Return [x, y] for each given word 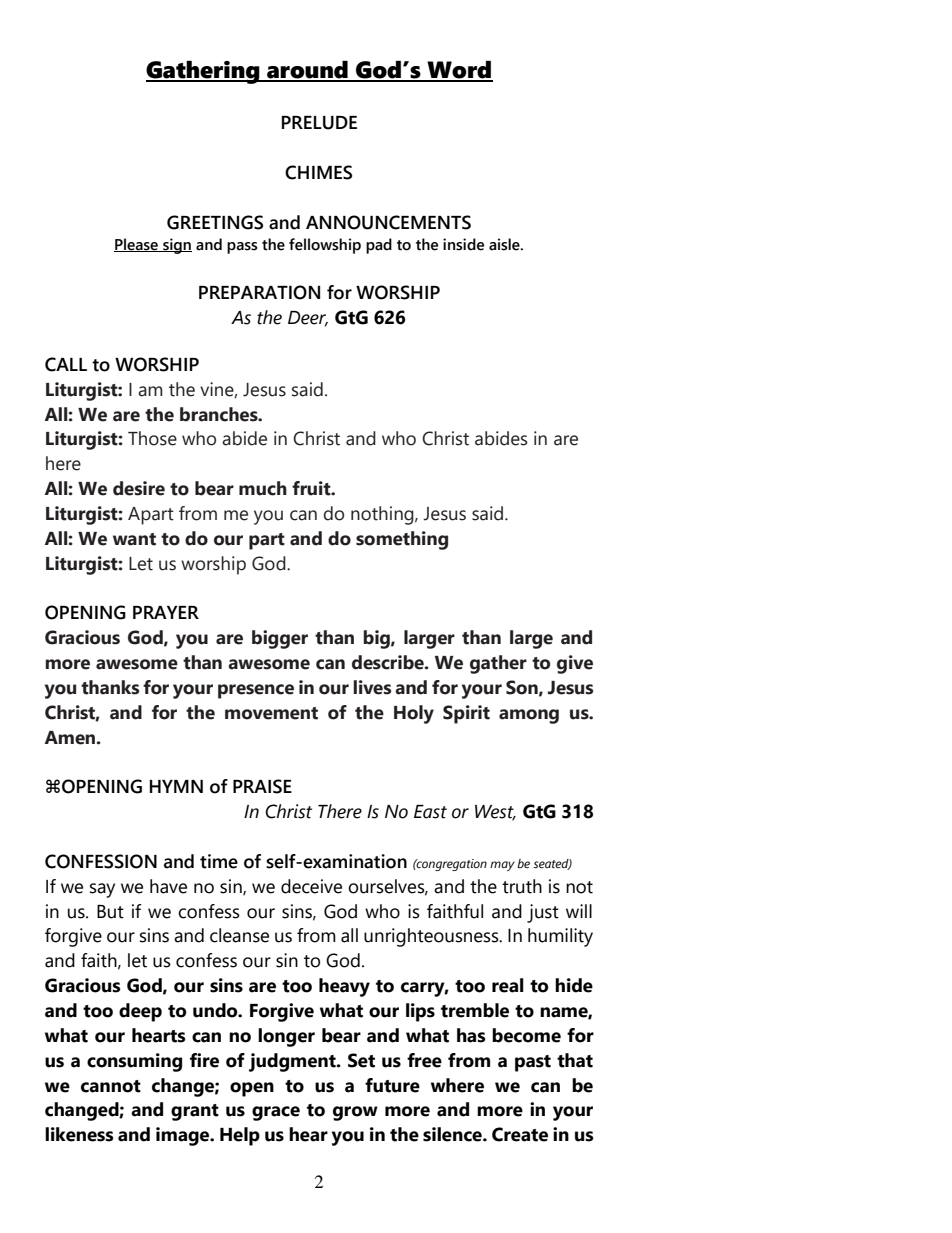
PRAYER [166, 612]
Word [459, 71]
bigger [280, 639]
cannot [111, 1086]
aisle [505, 244]
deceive [311, 886]
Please [137, 245]
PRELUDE [319, 123]
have [168, 886]
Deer [308, 318]
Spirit [466, 714]
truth [522, 886]
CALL [66, 364]
